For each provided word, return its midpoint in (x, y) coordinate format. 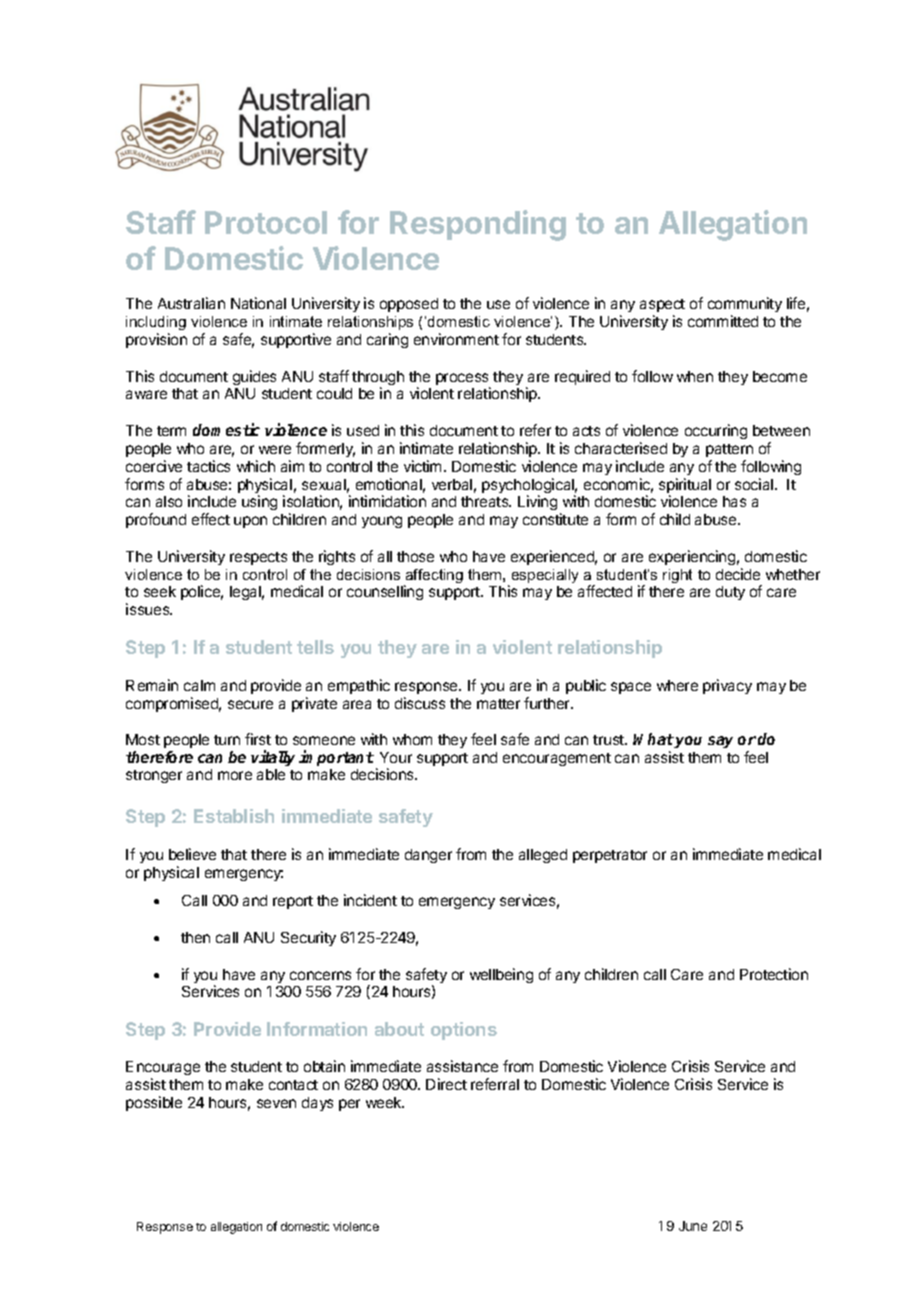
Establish (234, 816)
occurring (716, 431)
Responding (478, 225)
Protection (774, 974)
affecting (433, 577)
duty (730, 593)
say (720, 742)
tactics (208, 466)
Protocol (266, 222)
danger (428, 856)
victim (422, 466)
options (464, 1031)
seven (276, 1103)
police (202, 592)
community (745, 304)
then (195, 937)
